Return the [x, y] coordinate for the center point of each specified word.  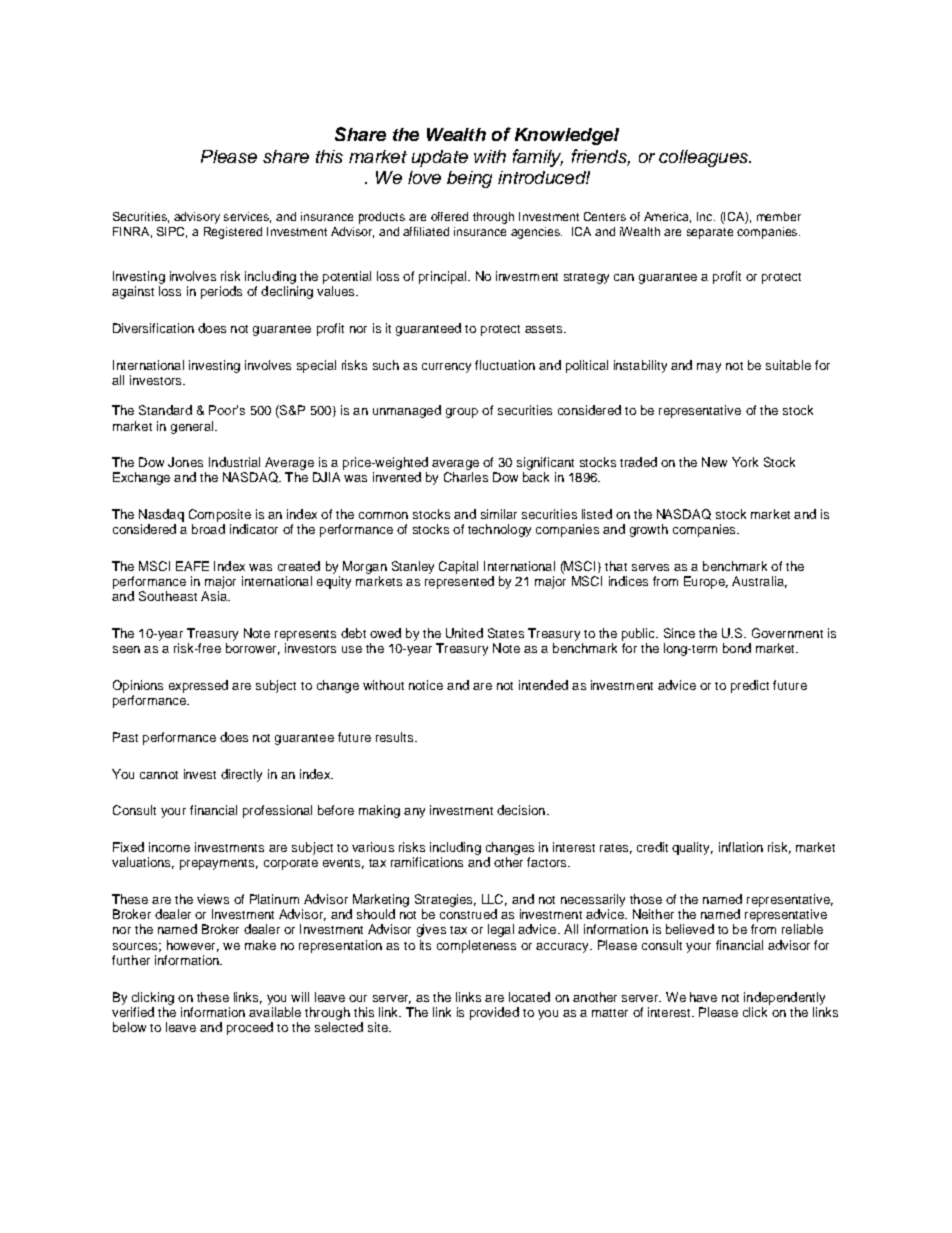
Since [679, 633]
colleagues [704, 158]
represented [459, 582]
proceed [250, 1028]
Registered [233, 233]
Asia [215, 596]
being [469, 179]
